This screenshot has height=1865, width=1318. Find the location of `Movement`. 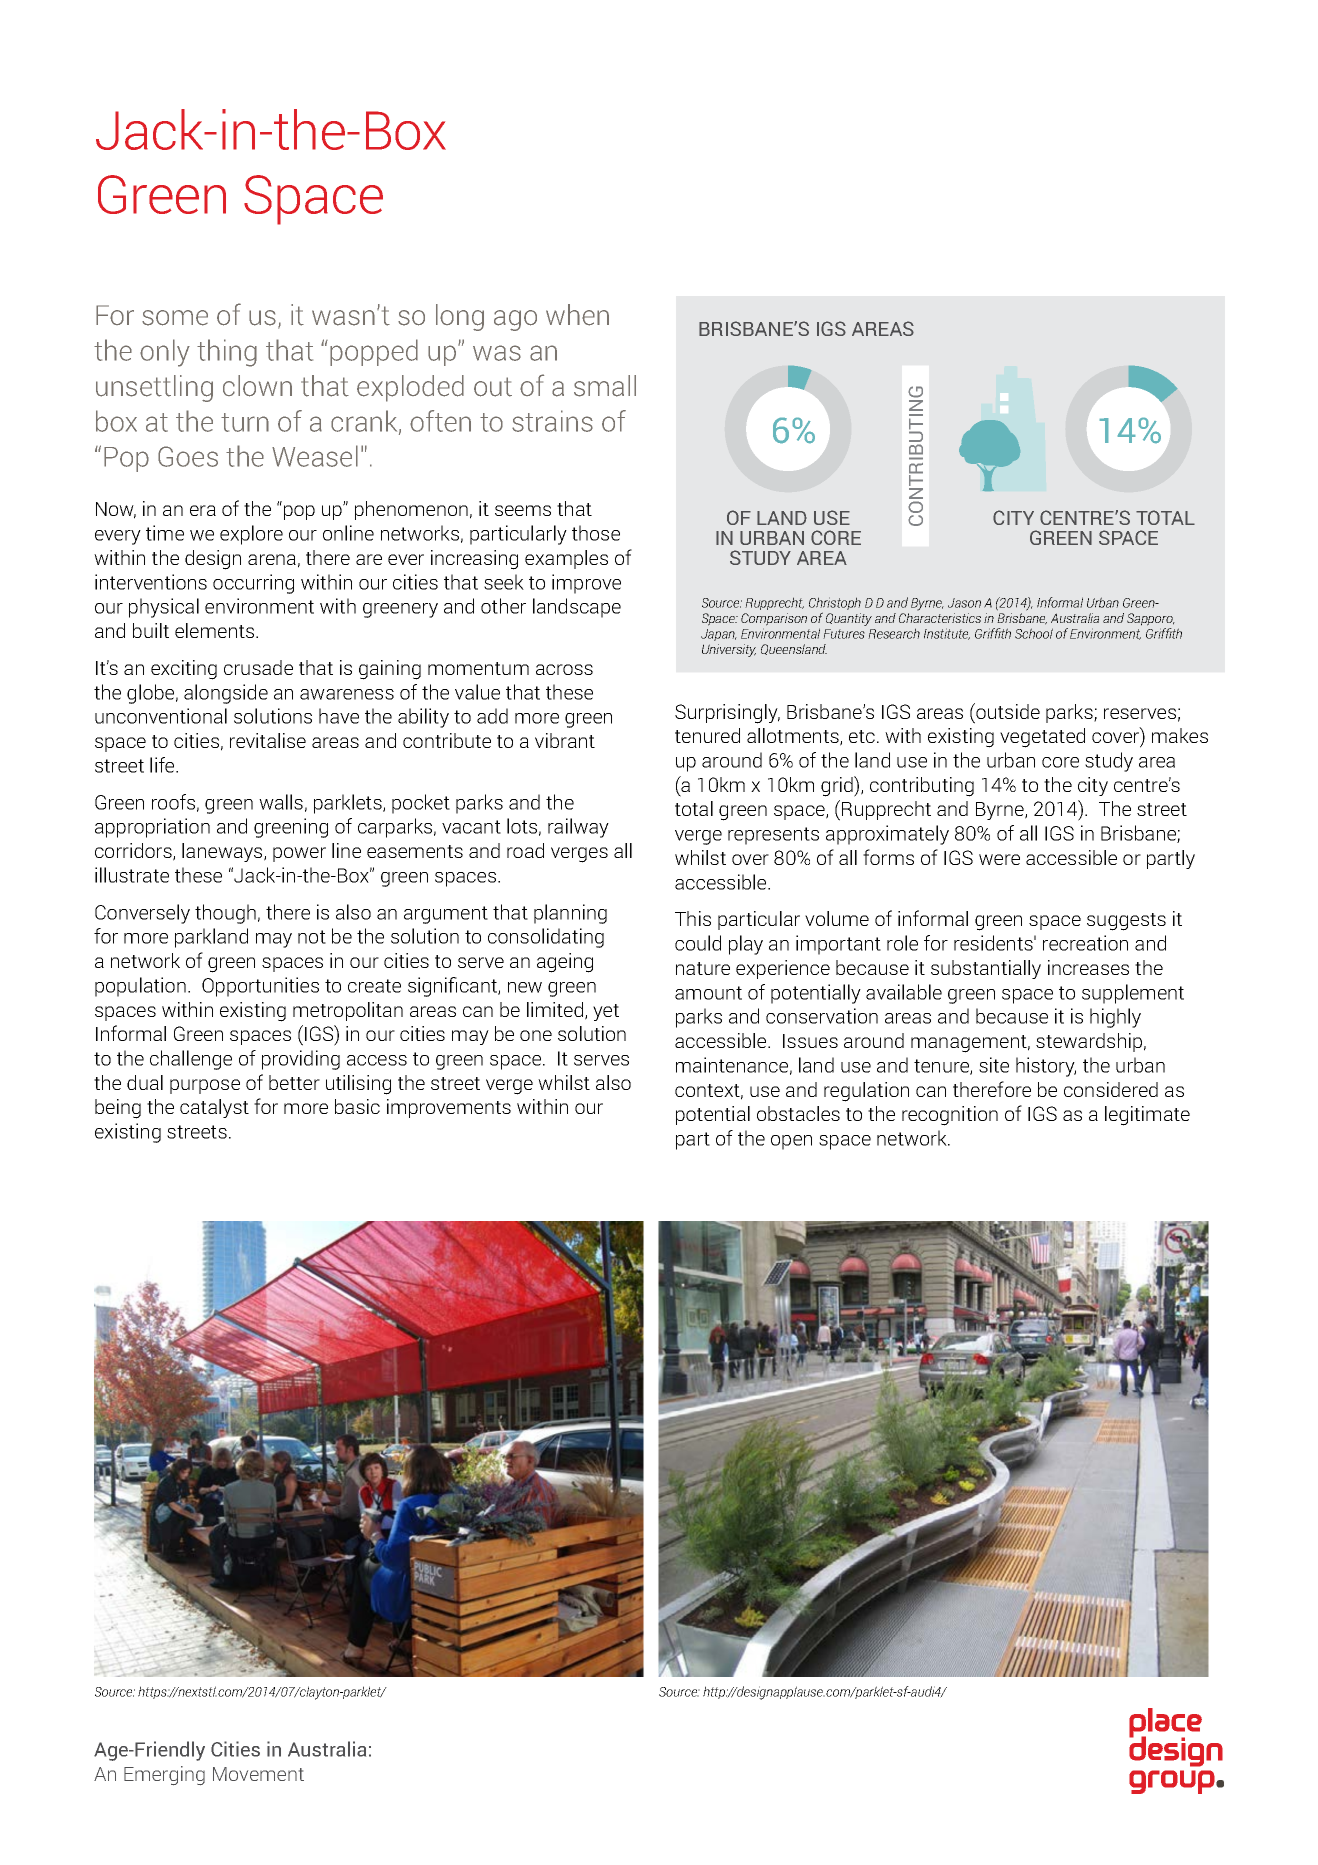

Movement is located at coordinates (258, 1774).
